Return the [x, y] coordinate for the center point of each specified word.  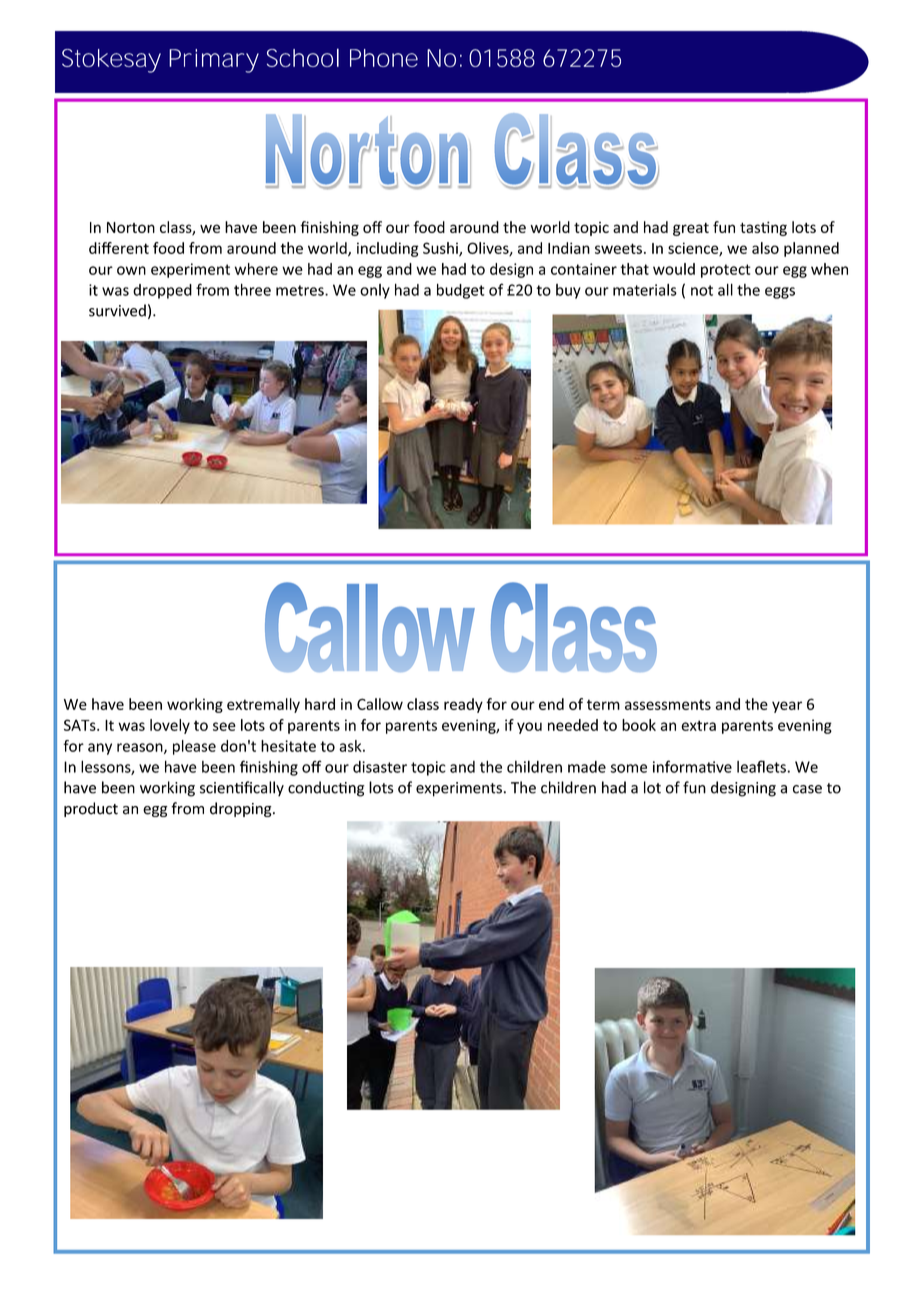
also [765, 248]
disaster [380, 767]
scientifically [242, 789]
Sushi [441, 249]
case [807, 789]
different [119, 248]
